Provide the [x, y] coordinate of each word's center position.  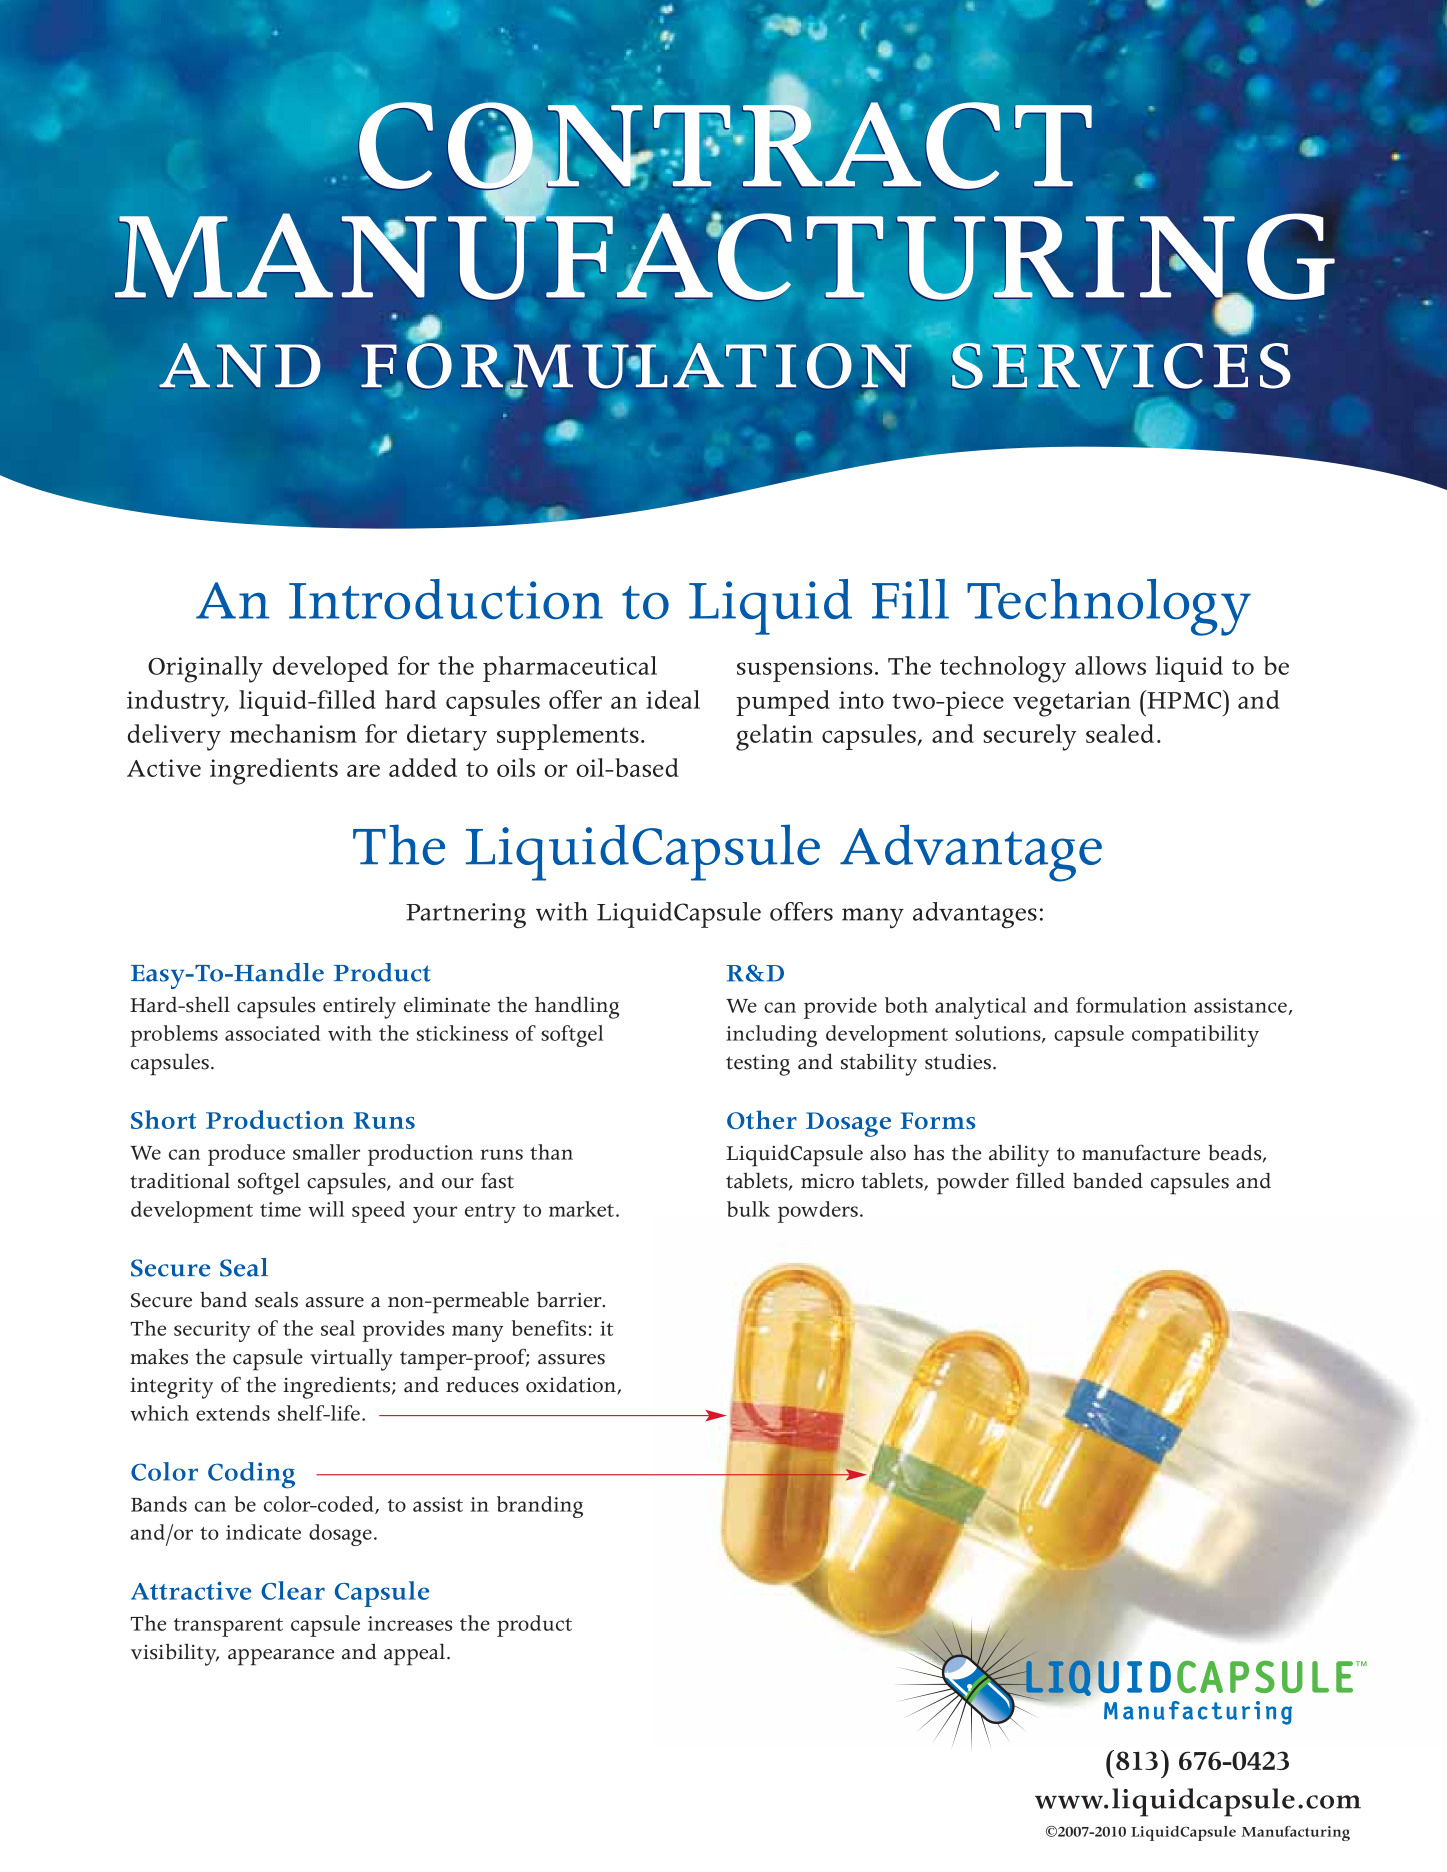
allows [1110, 665]
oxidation [572, 1386]
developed [331, 669]
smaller [326, 1152]
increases [410, 1623]
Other [762, 1119]
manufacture [1141, 1152]
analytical [980, 1008]
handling [577, 1007]
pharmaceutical [570, 669]
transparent [228, 1627]
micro [827, 1181]
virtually [351, 1359]
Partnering [466, 916]
